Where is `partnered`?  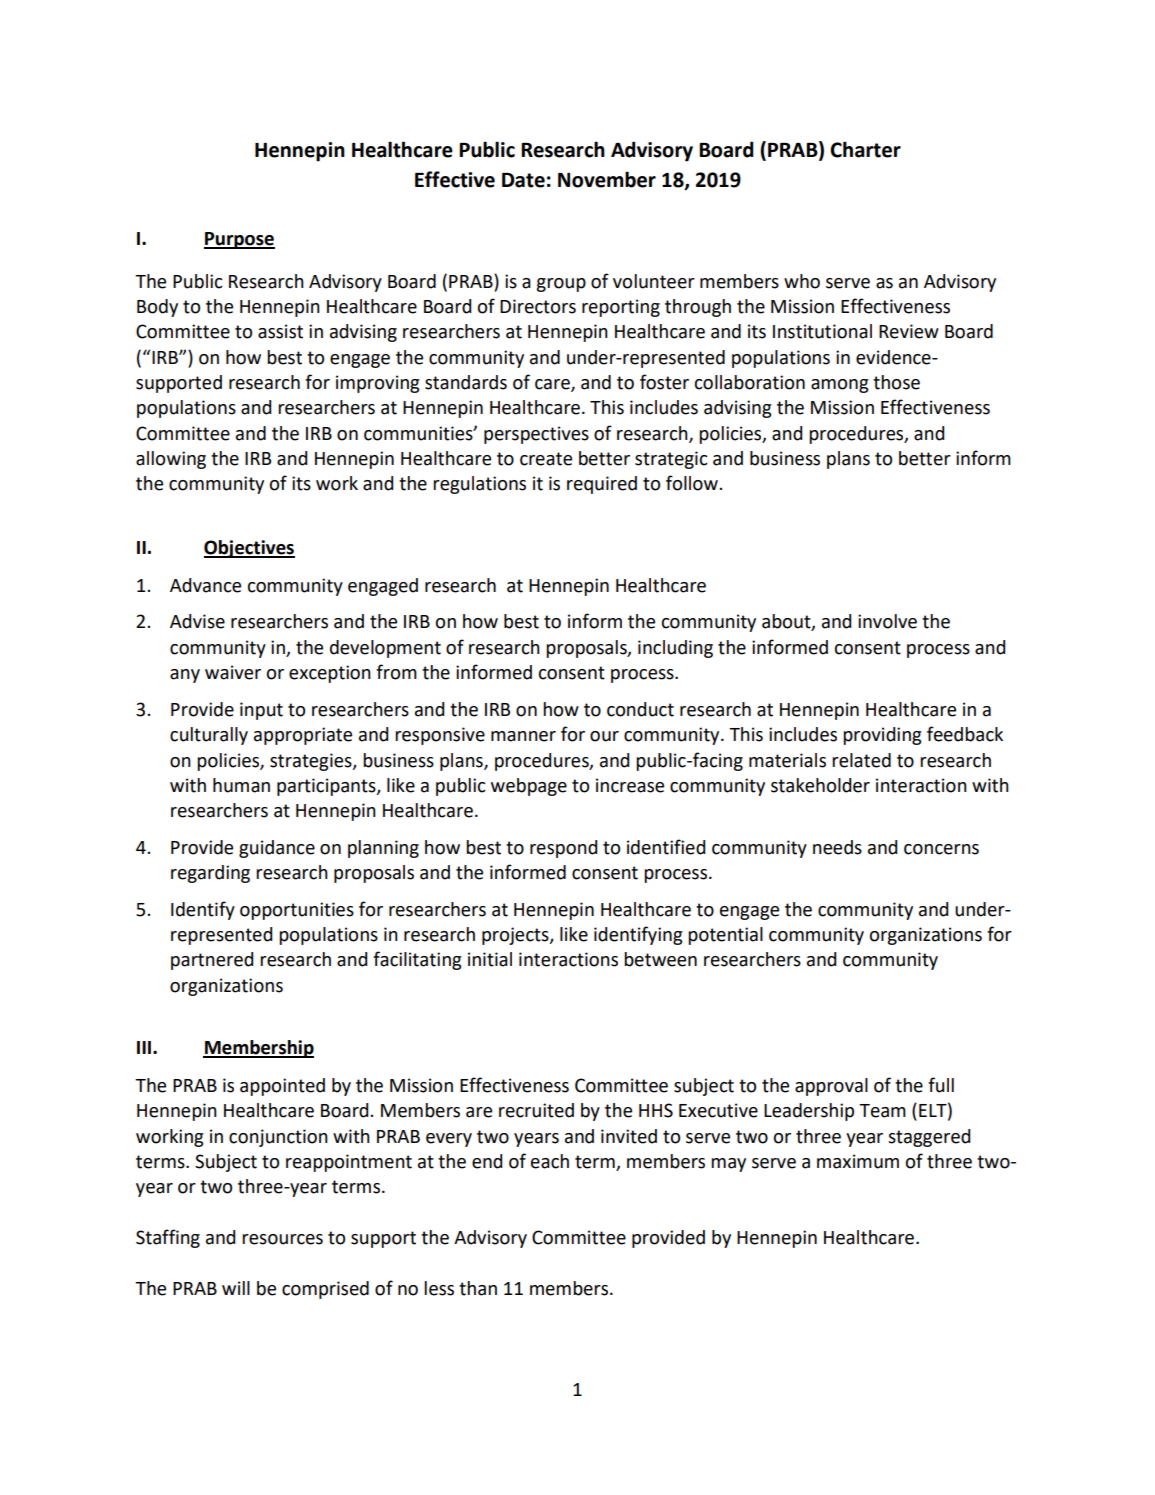 partnered is located at coordinates (212, 961).
